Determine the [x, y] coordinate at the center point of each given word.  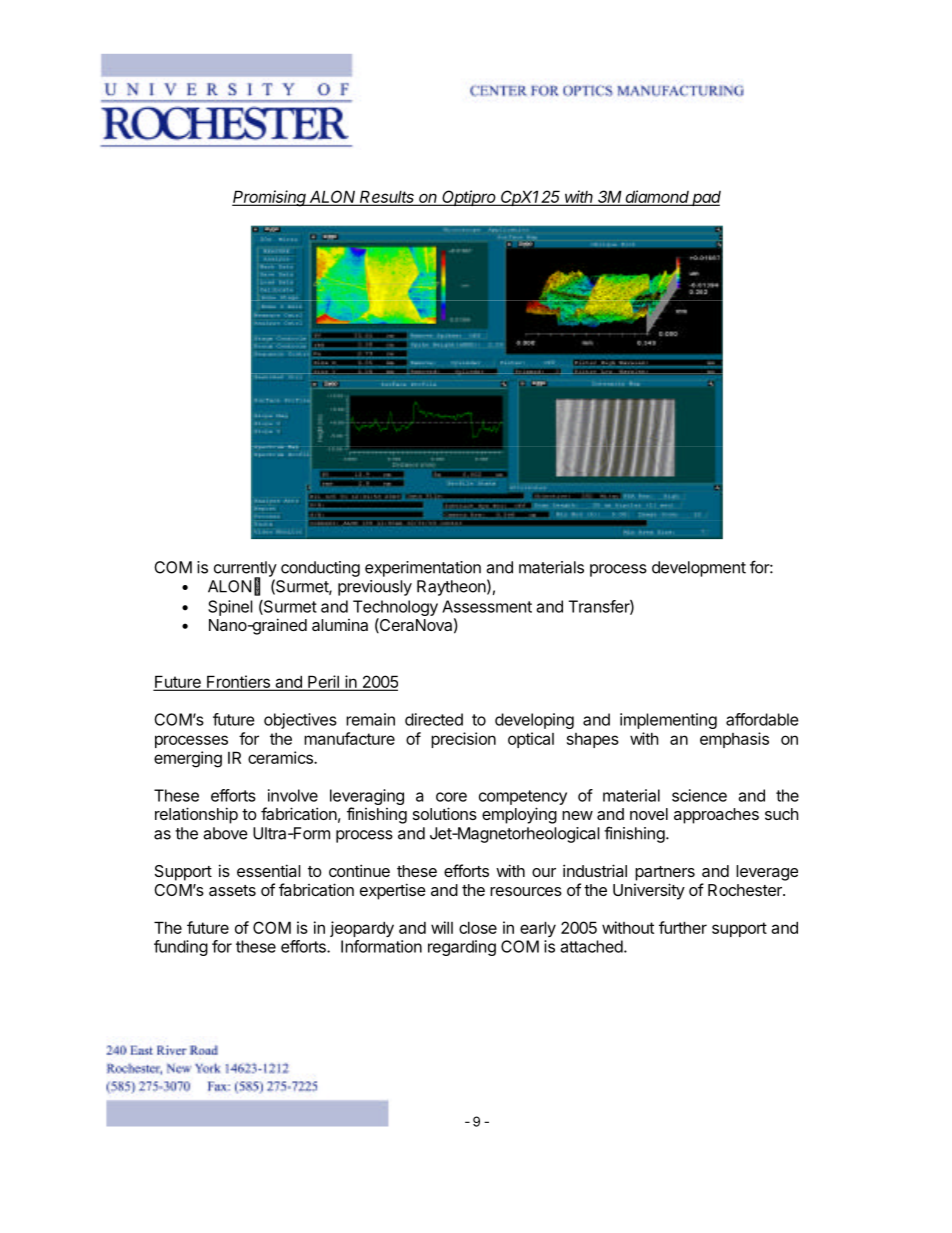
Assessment [487, 606]
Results [387, 198]
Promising [270, 198]
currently [245, 570]
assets [232, 890]
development [699, 569]
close [478, 927]
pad [706, 198]
